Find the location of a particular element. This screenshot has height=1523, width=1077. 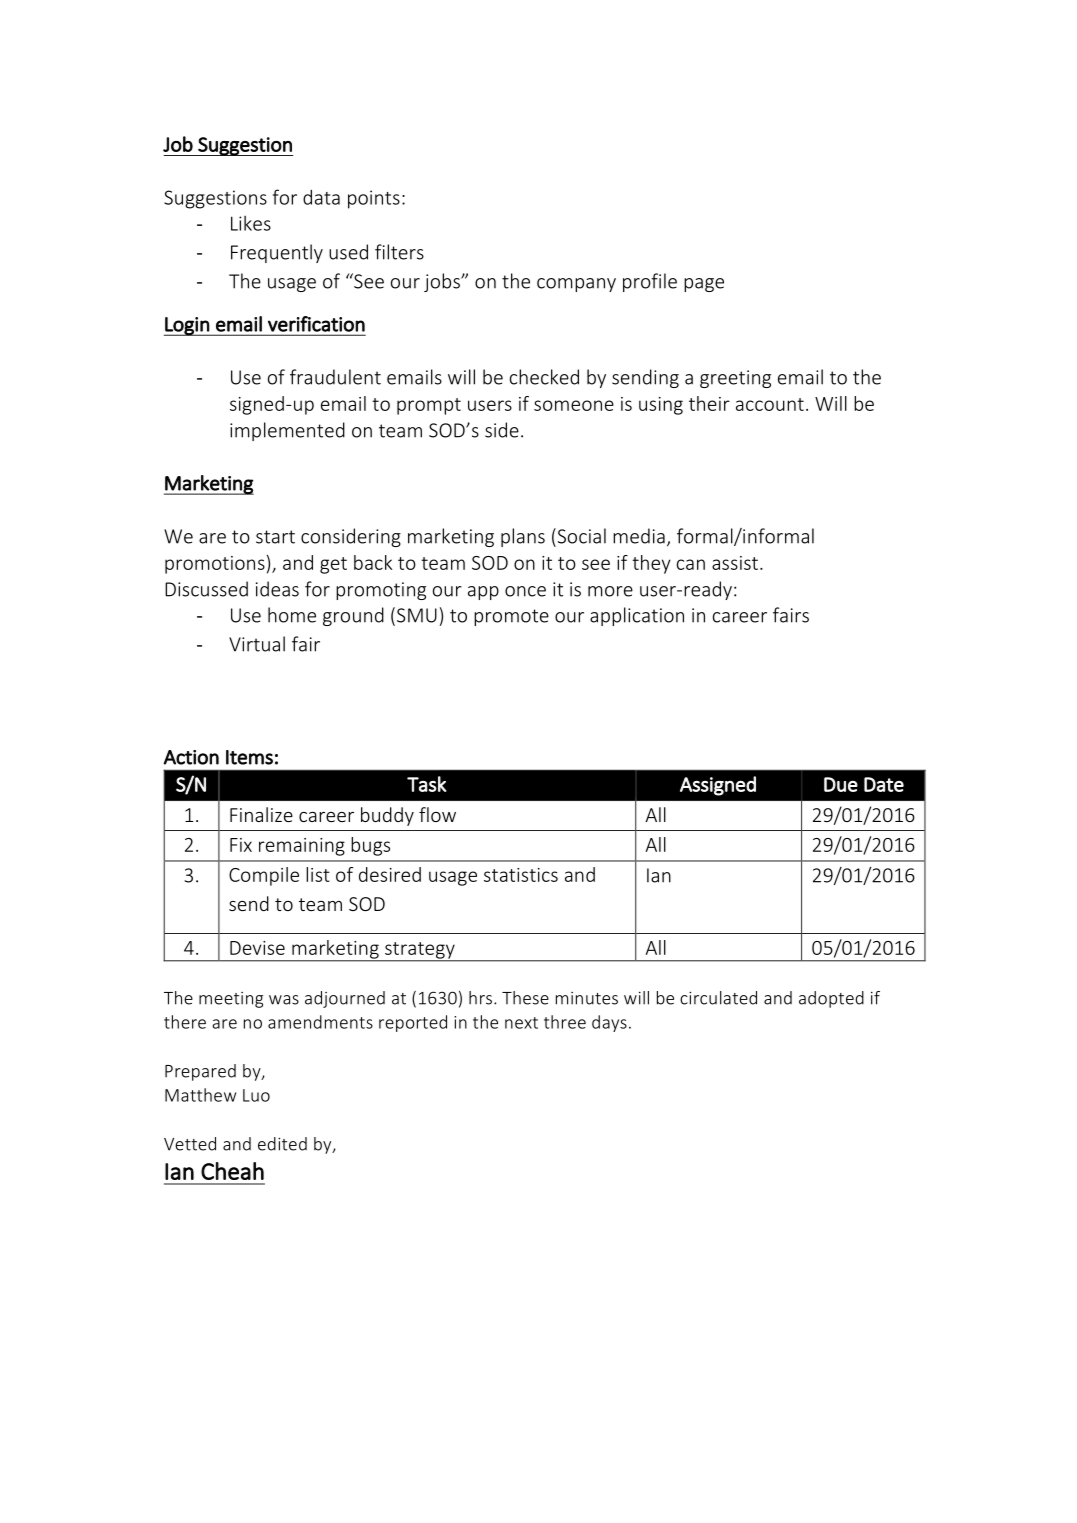

company is located at coordinates (576, 285).
